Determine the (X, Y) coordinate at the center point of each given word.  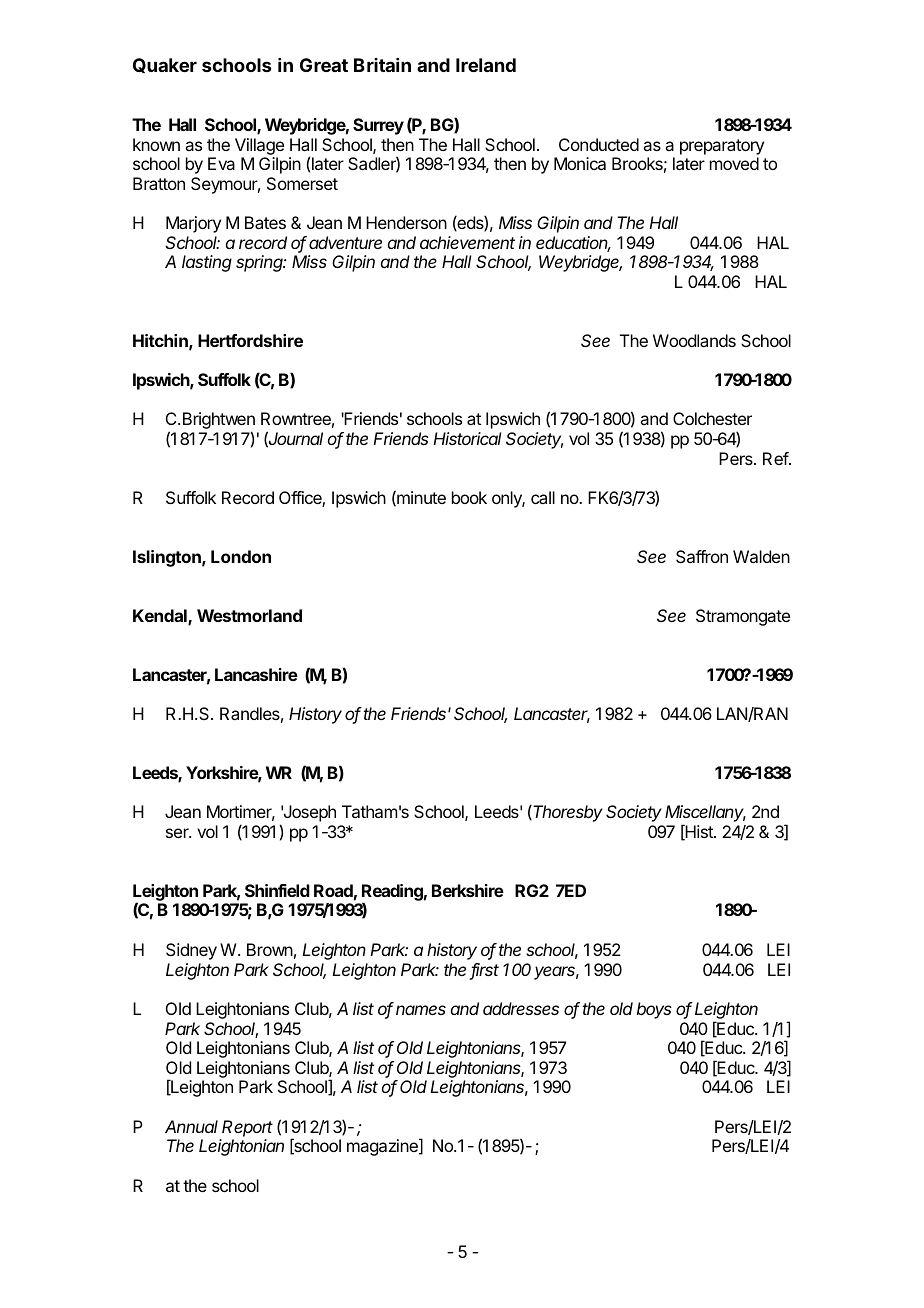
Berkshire (468, 890)
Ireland (486, 65)
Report (247, 1128)
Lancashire (256, 674)
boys (654, 1010)
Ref (776, 458)
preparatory (722, 147)
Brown (270, 949)
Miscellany (705, 815)
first (484, 971)
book (469, 497)
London (241, 556)
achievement (467, 242)
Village (259, 146)
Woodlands (694, 340)
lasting (207, 263)
